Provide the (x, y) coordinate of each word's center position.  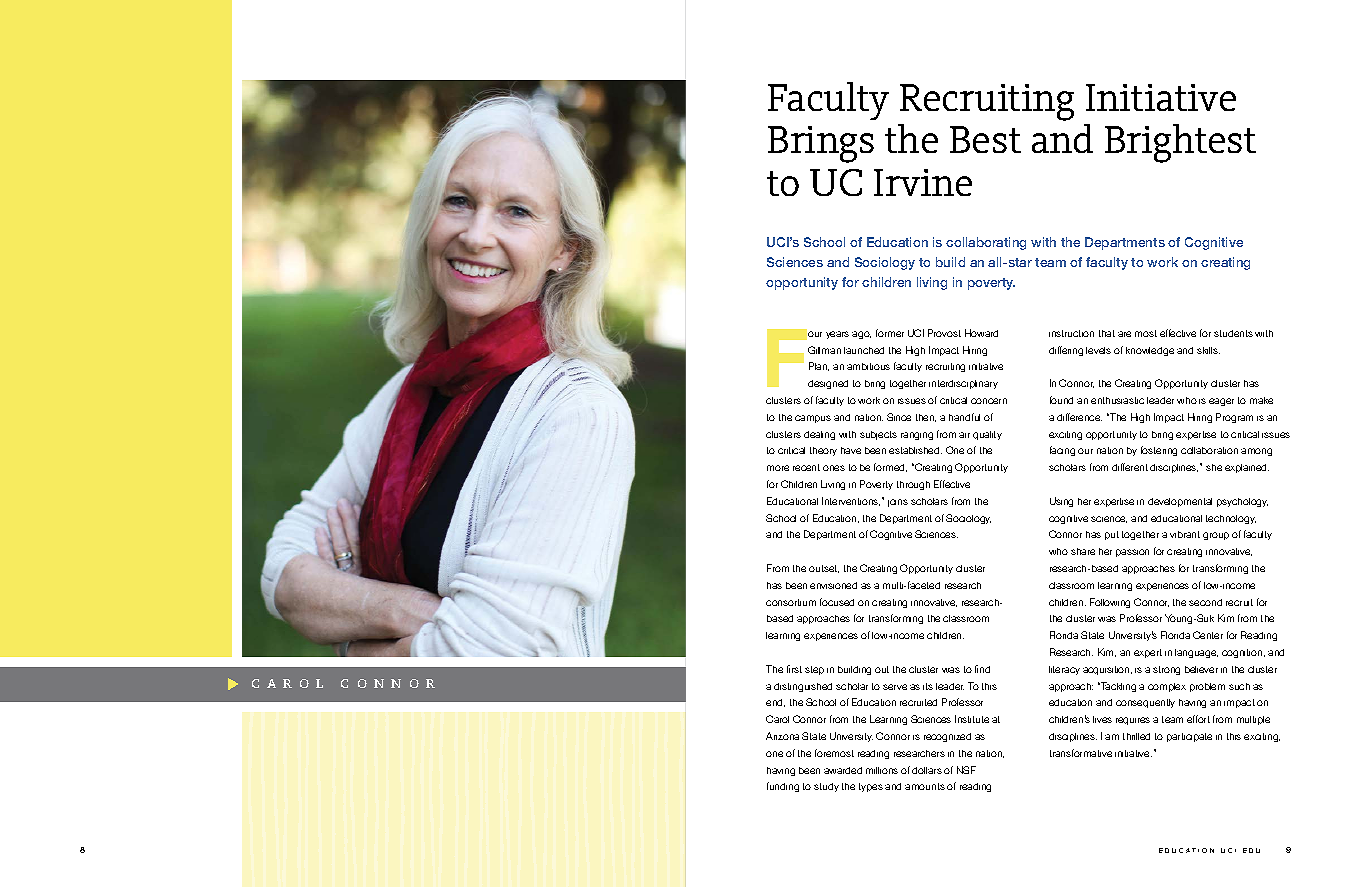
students (1233, 333)
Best (985, 139)
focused (837, 602)
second (1205, 602)
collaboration (1209, 450)
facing (1062, 451)
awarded (843, 770)
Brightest (1180, 143)
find (982, 669)
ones (834, 468)
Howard (981, 333)
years (837, 335)
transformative (1081, 753)
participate (1189, 737)
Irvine (923, 182)
